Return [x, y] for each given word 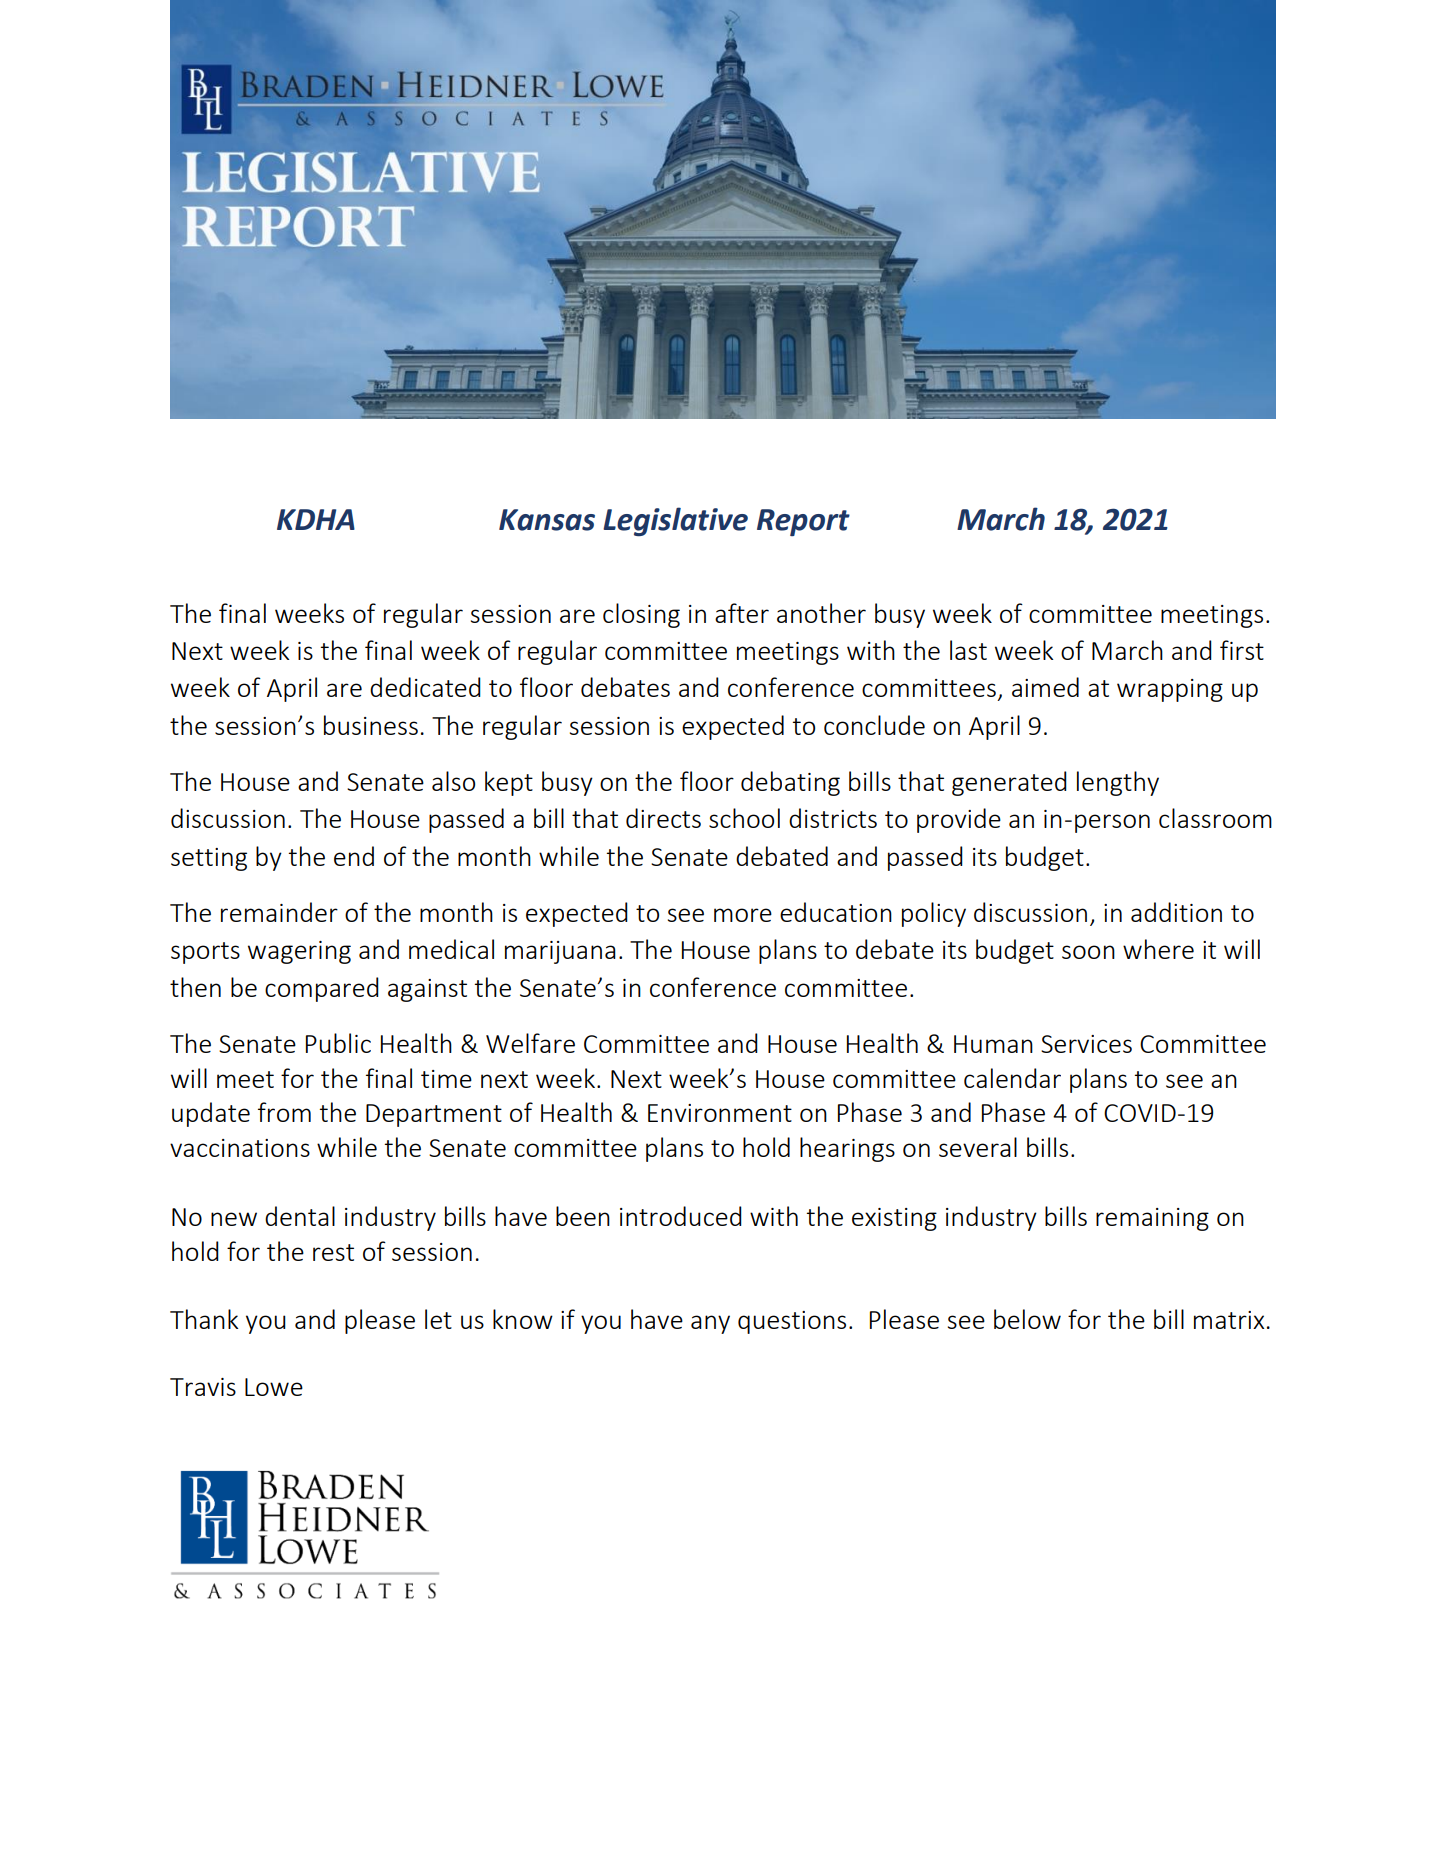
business [371, 725]
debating [790, 783]
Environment [720, 1113]
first [1242, 650]
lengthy [1118, 783]
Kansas [547, 520]
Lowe [274, 1387]
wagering [299, 952]
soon [1088, 952]
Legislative [675, 521]
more [743, 915]
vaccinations [240, 1148]
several [978, 1147]
